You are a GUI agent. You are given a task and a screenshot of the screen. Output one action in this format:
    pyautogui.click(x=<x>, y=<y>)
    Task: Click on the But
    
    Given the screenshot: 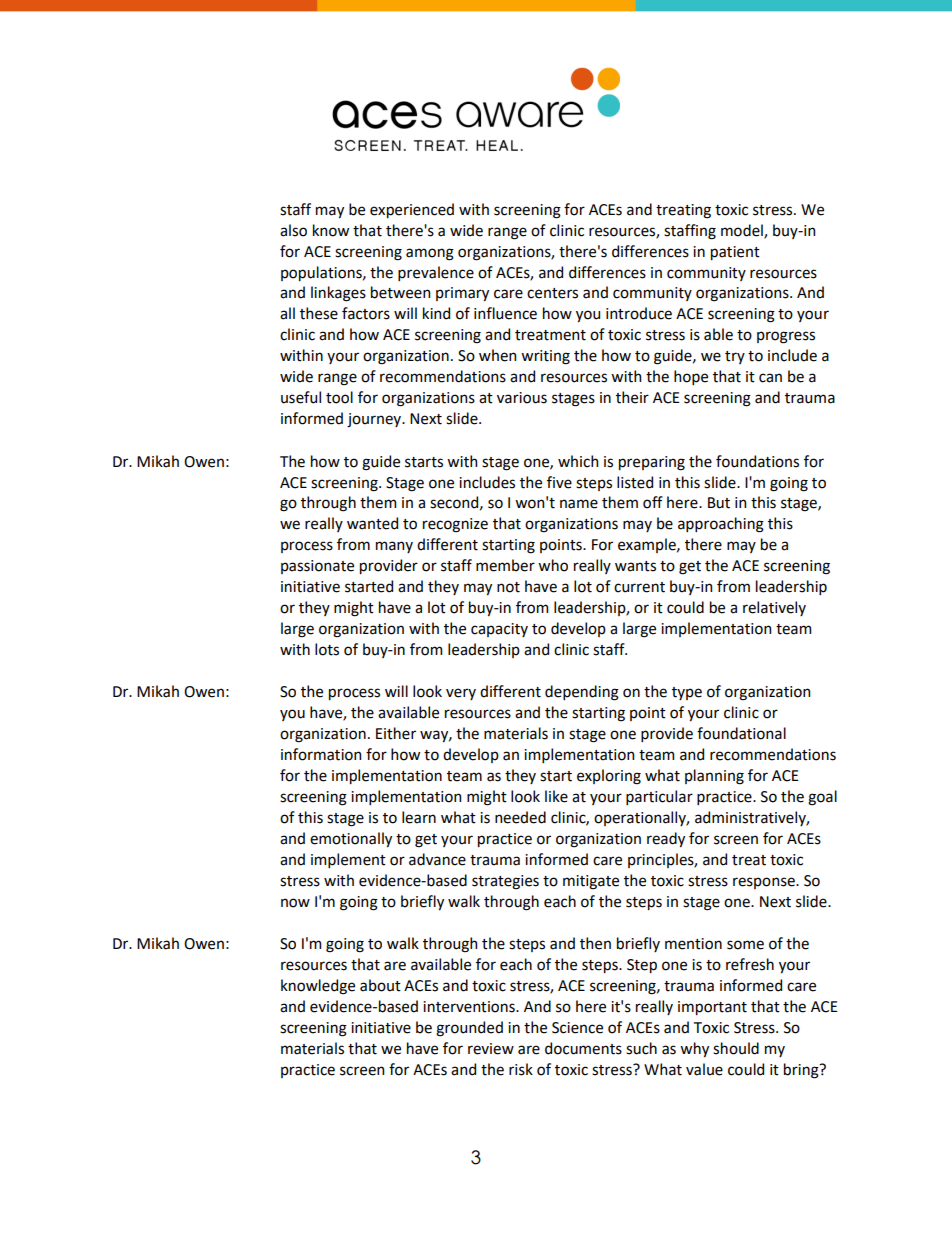 What is the action you would take?
    pyautogui.click(x=719, y=503)
